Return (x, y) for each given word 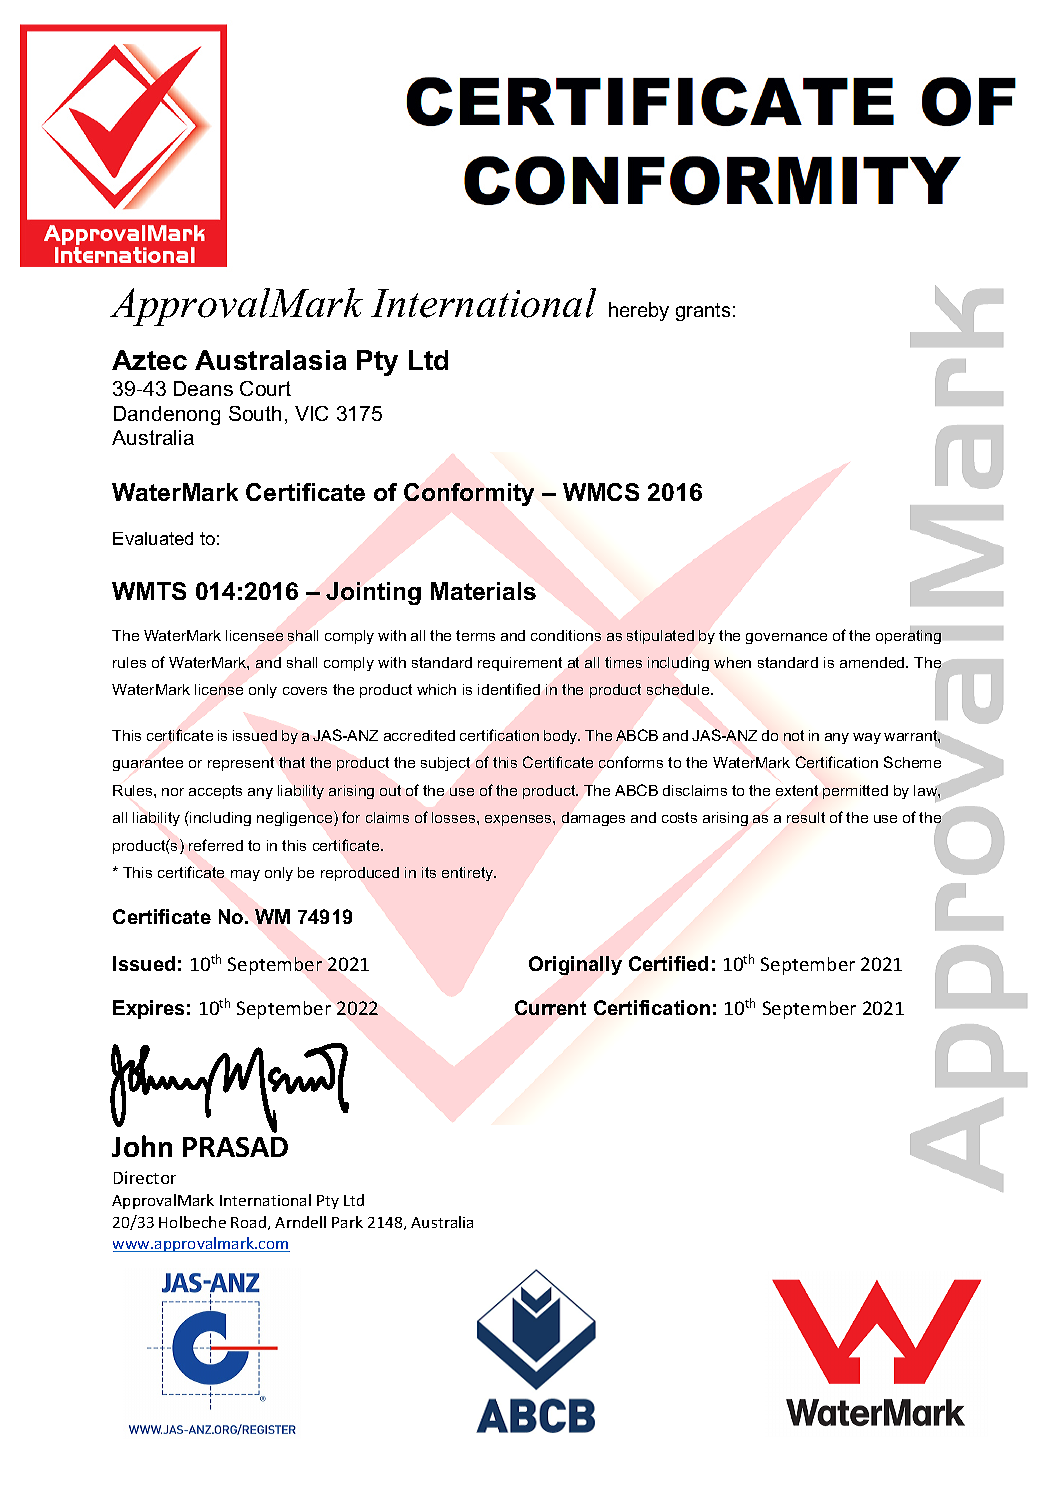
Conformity (469, 494)
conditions (566, 635)
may (245, 875)
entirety (469, 874)
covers (305, 691)
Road (250, 1223)
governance (786, 638)
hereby (639, 311)
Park (347, 1222)
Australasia (270, 360)
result (806, 817)
